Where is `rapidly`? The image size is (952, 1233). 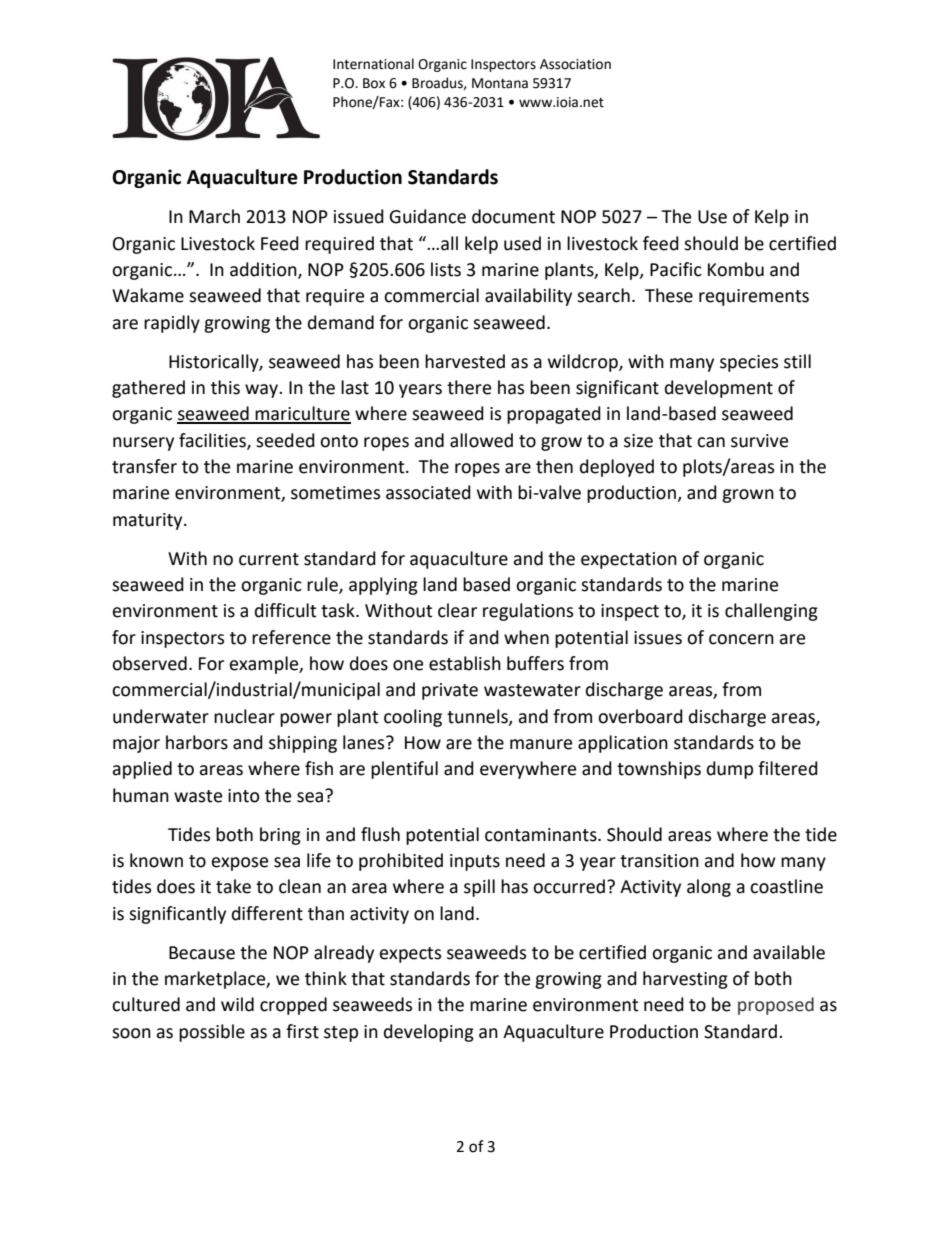 rapidly is located at coordinates (172, 324).
